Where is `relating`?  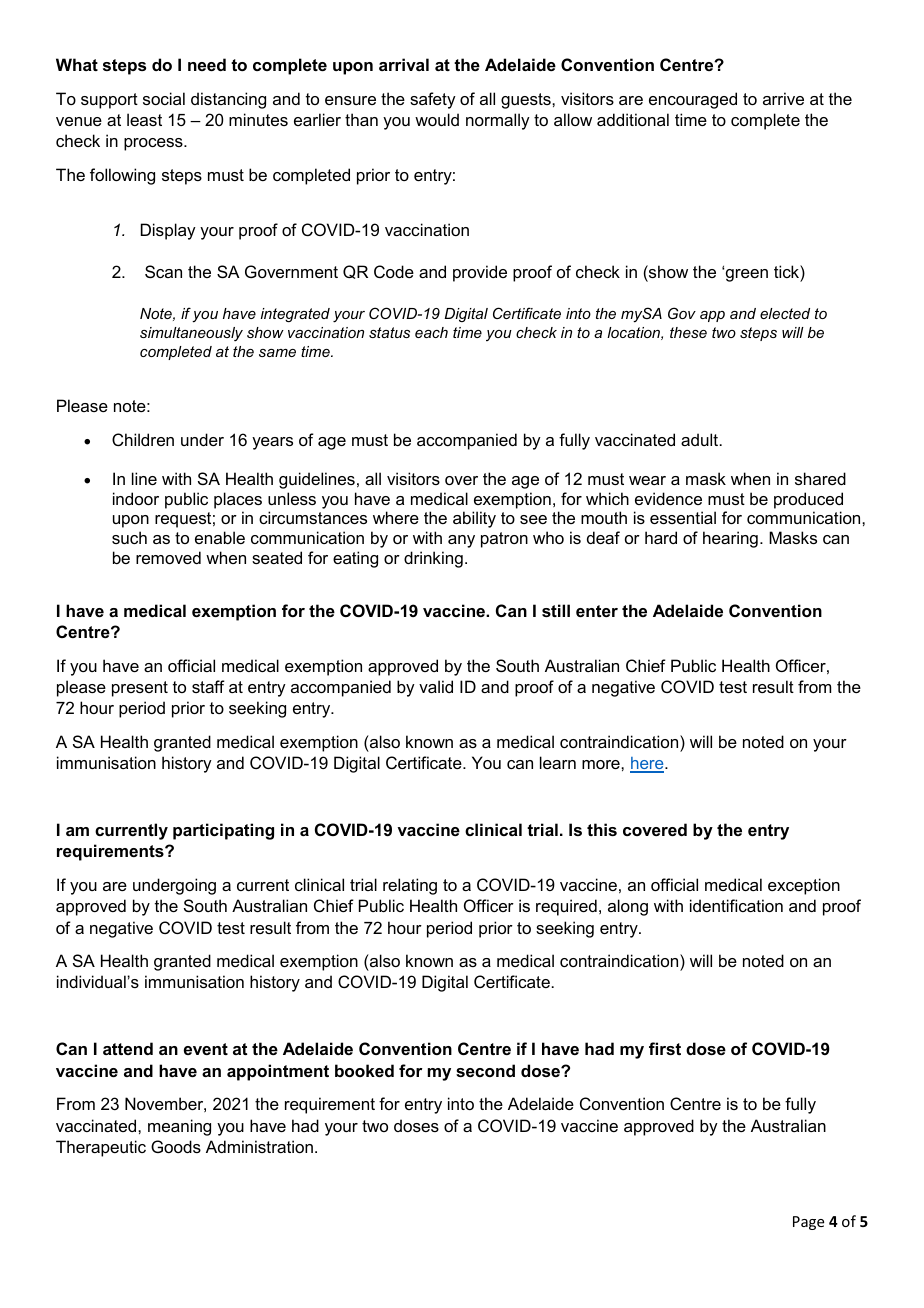
relating is located at coordinates (410, 886).
